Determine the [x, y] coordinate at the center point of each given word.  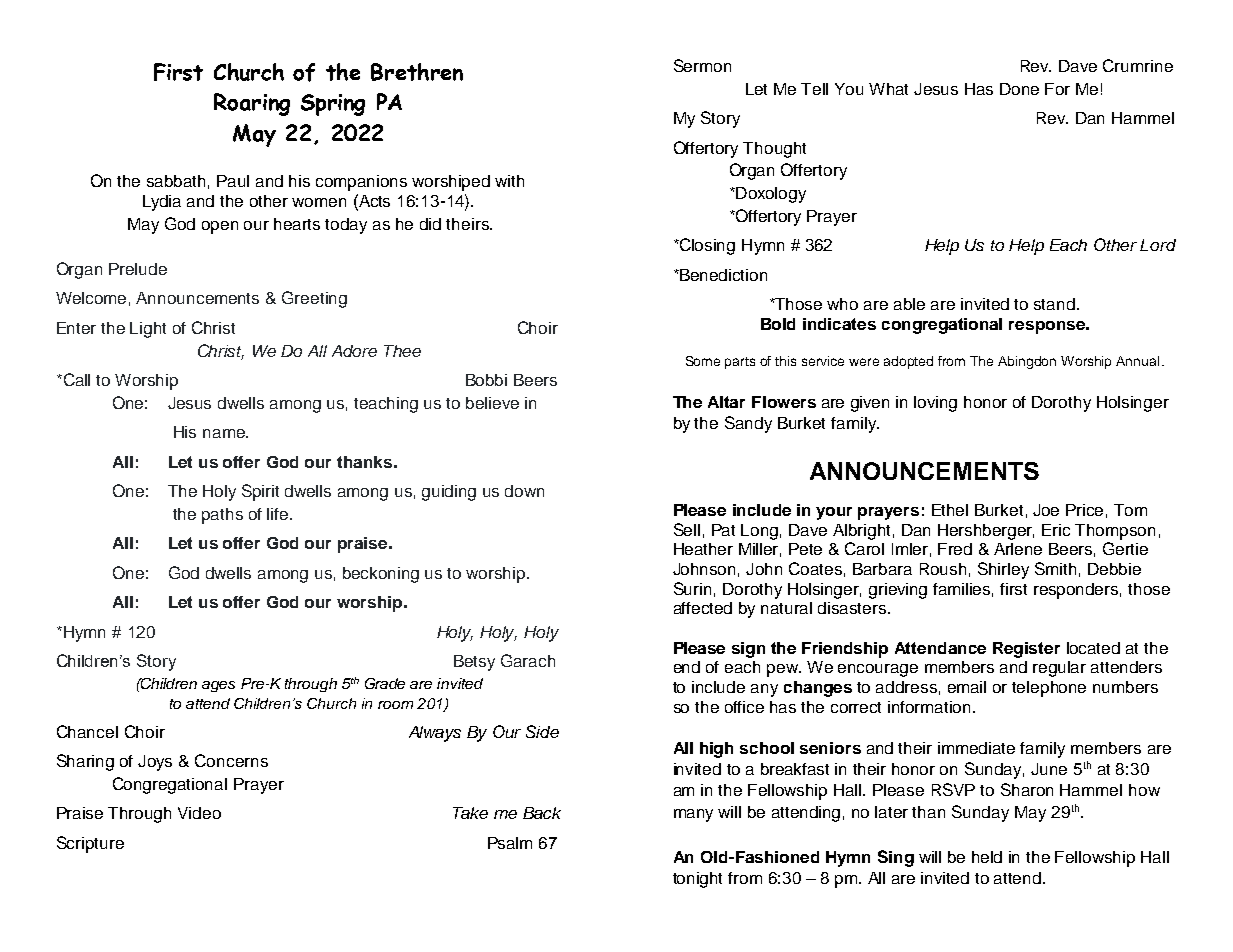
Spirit [260, 492]
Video [199, 813]
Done [1019, 89]
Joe [1046, 510]
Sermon [702, 65]
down [524, 491]
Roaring [252, 104]
